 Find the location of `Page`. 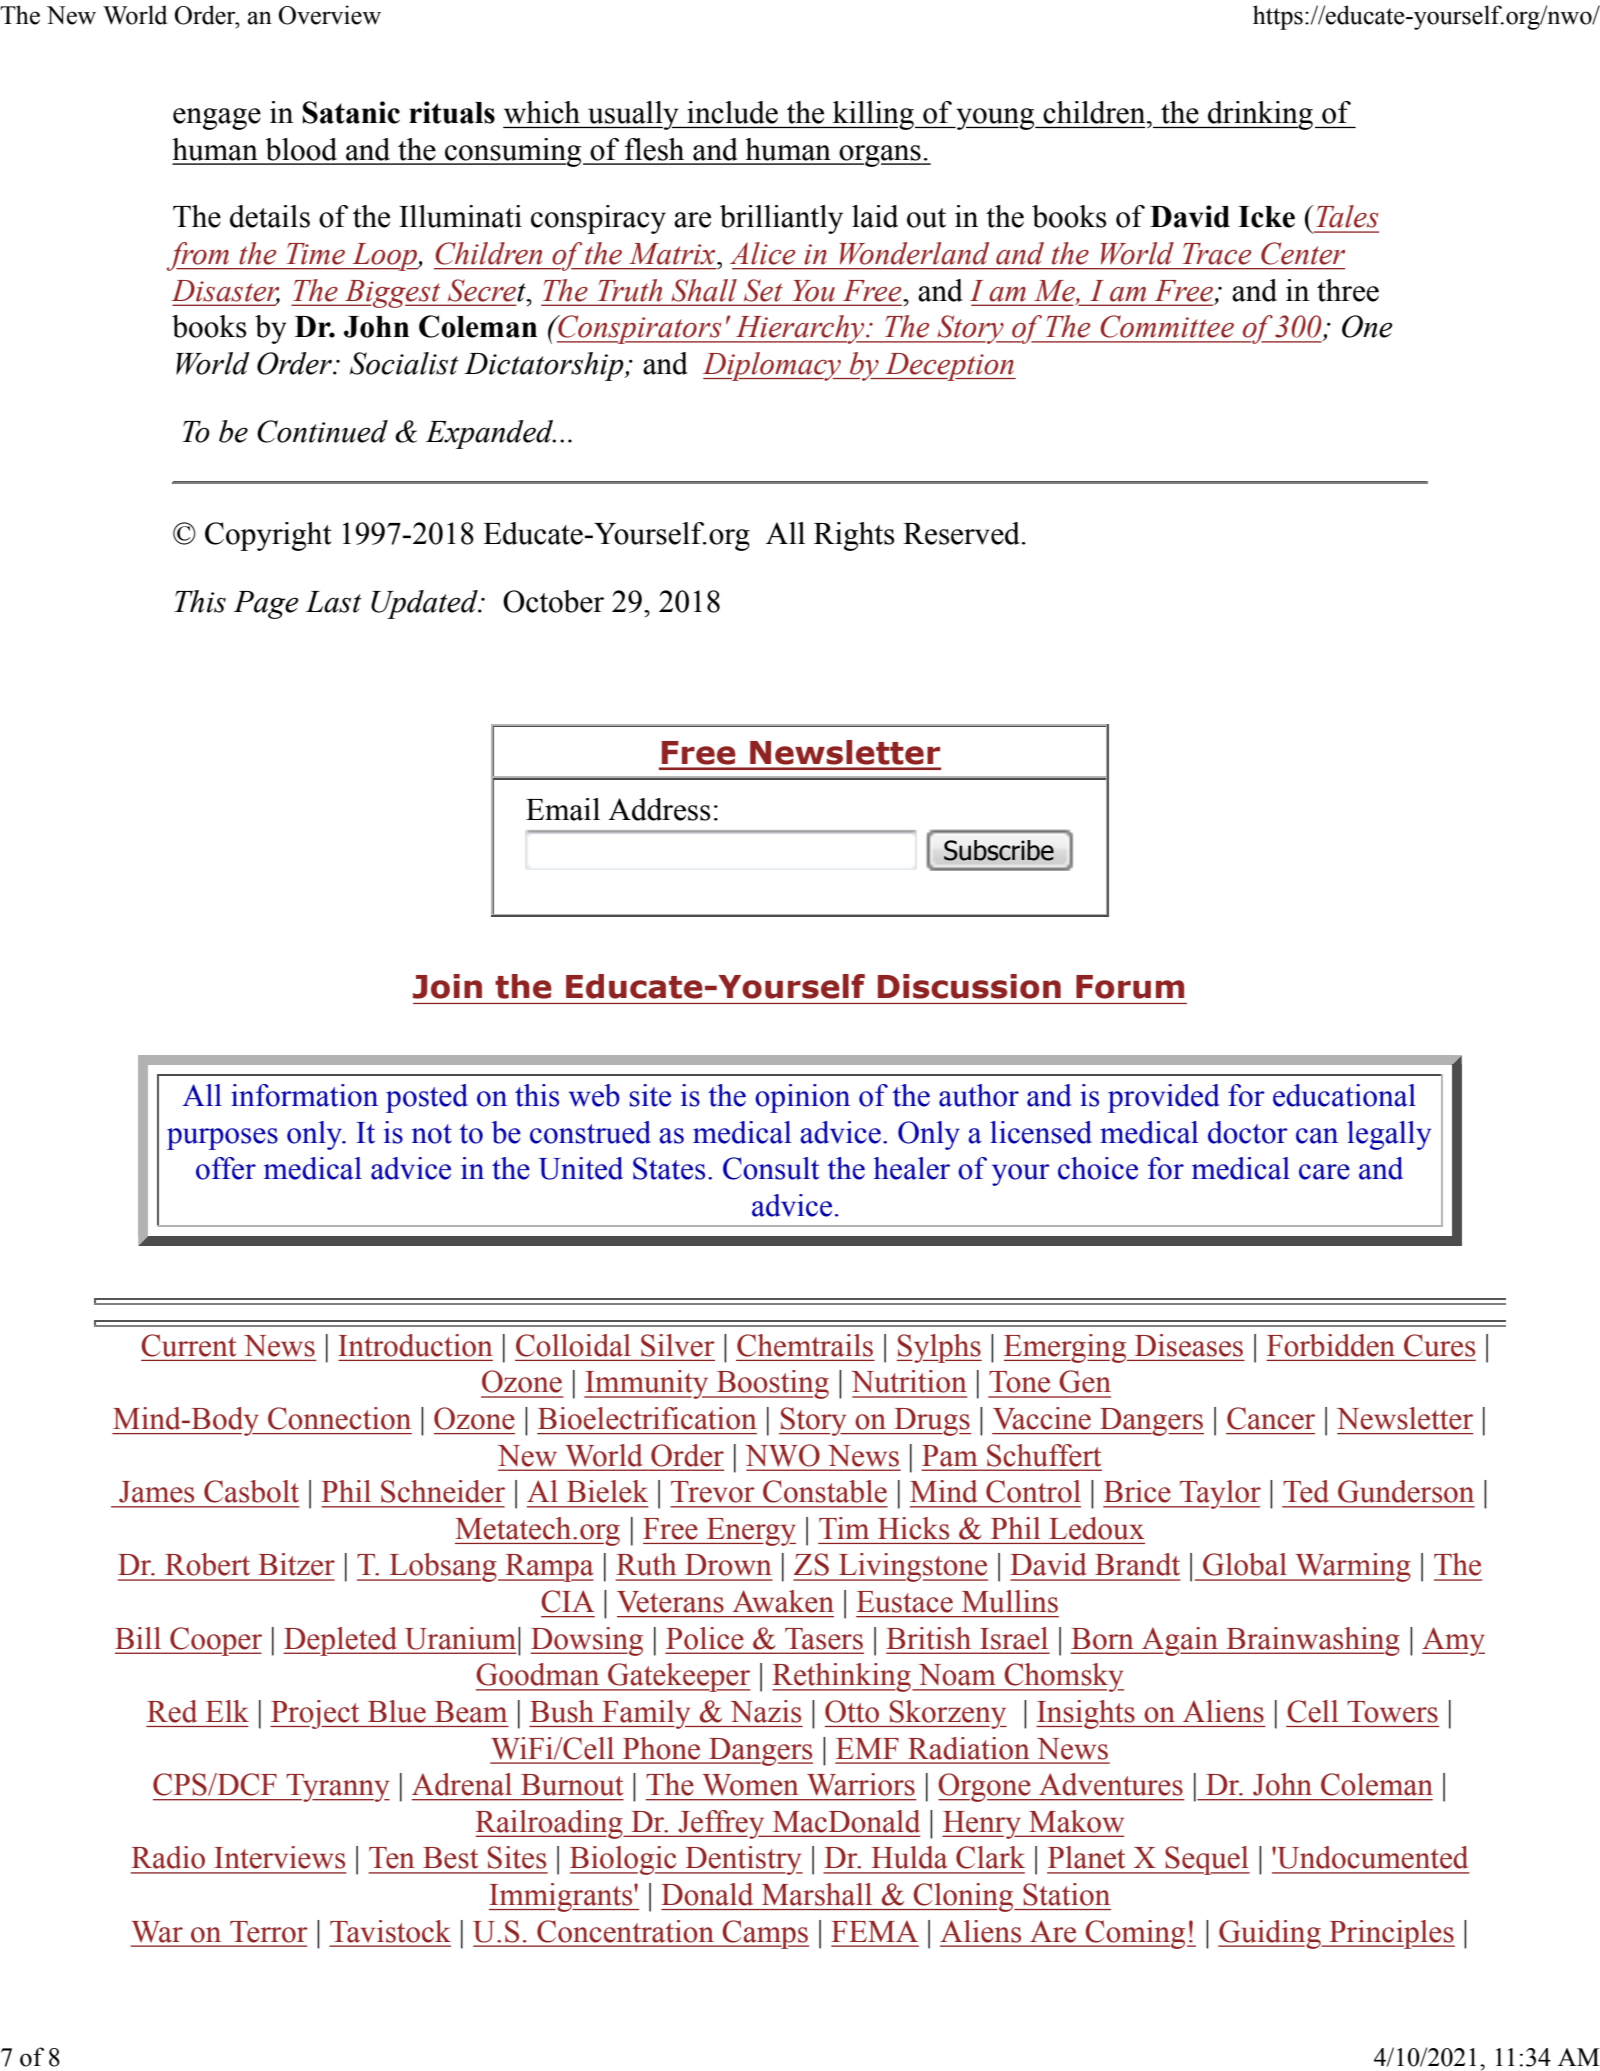

Page is located at coordinates (266, 605).
